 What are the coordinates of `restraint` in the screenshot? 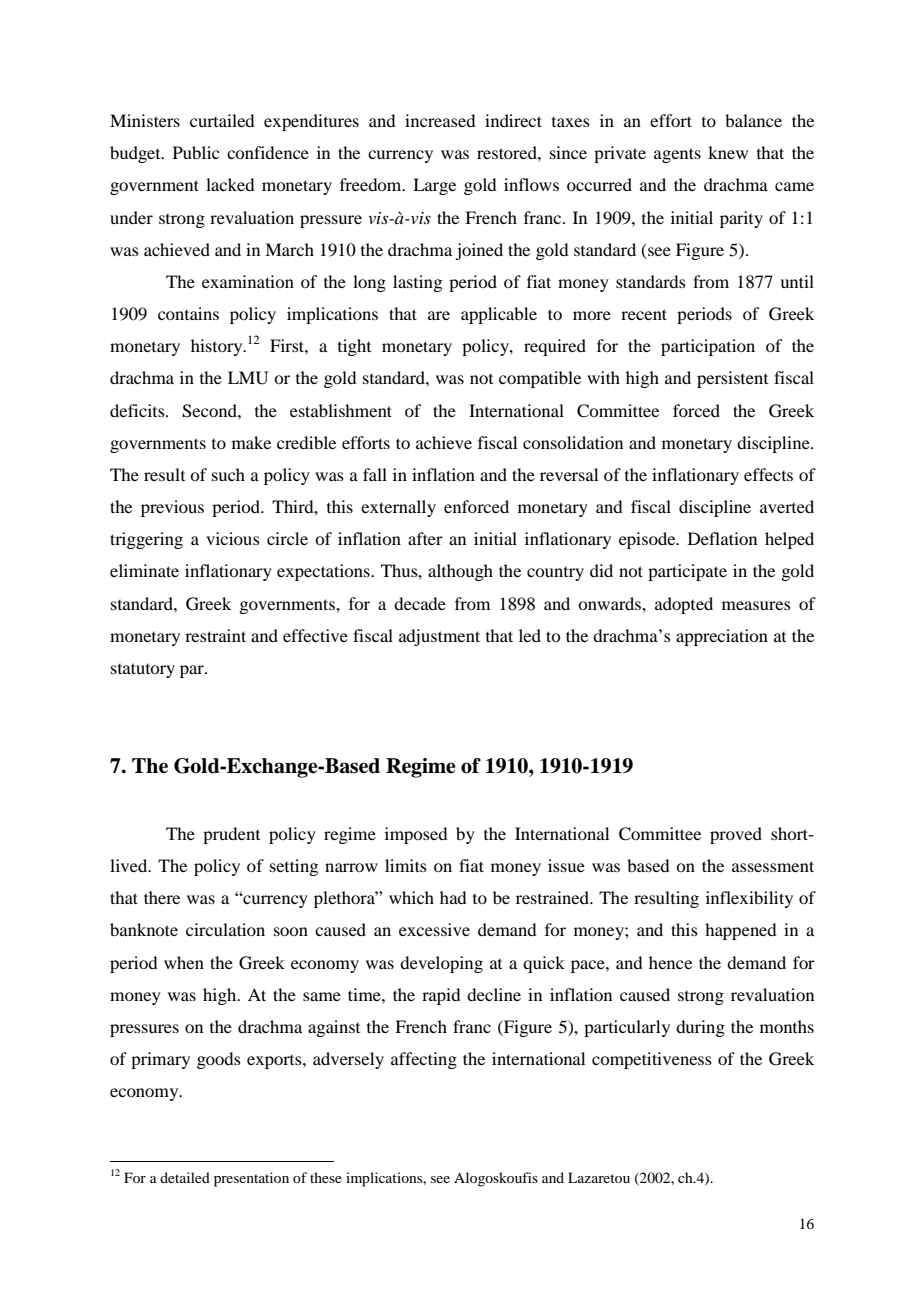 It's located at (215, 635).
